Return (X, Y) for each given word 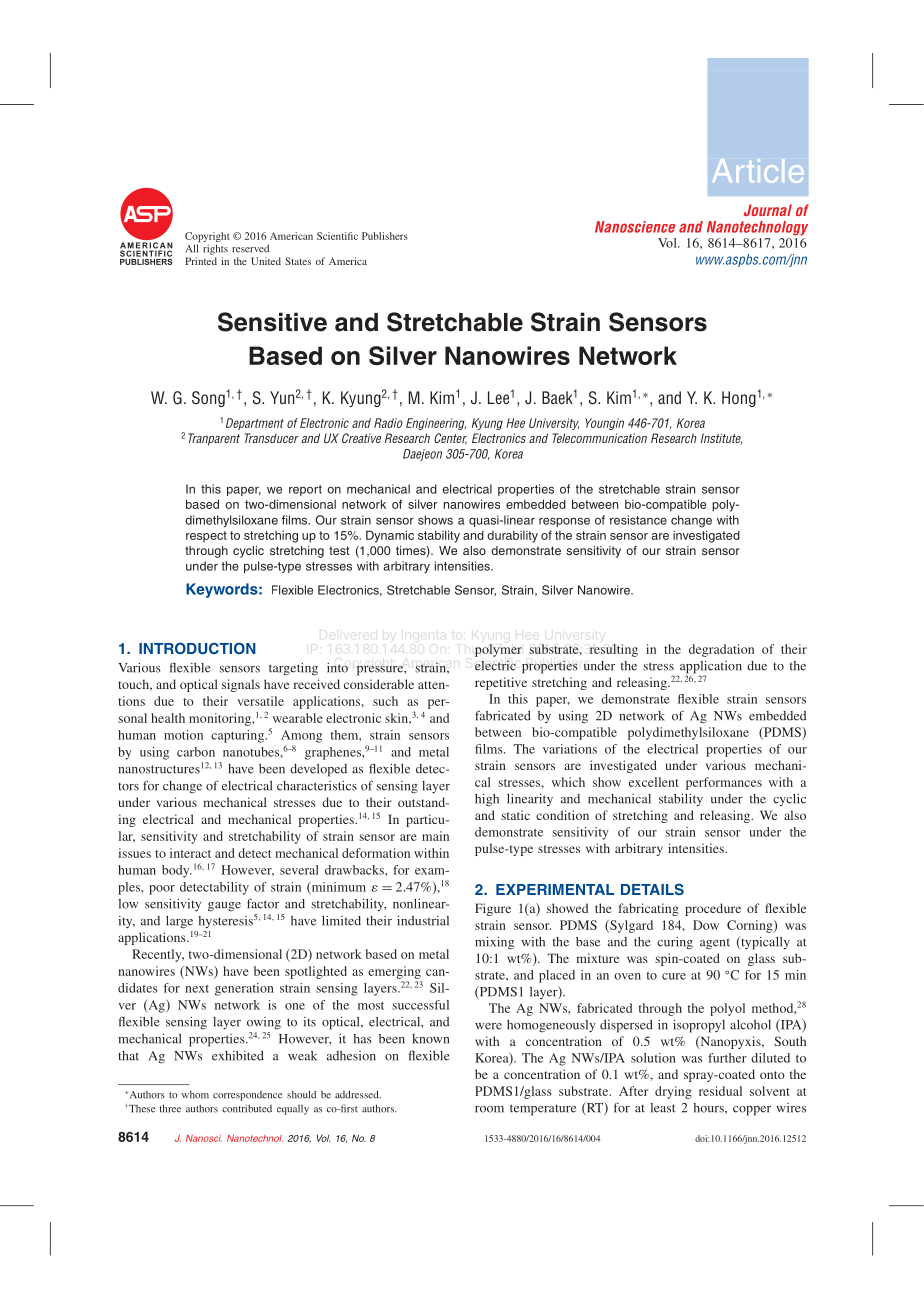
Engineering (436, 424)
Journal (768, 210)
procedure (713, 909)
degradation (721, 650)
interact (190, 853)
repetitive (501, 683)
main (435, 836)
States (298, 261)
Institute (722, 439)
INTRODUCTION (197, 648)
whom (195, 1095)
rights (215, 249)
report (305, 490)
